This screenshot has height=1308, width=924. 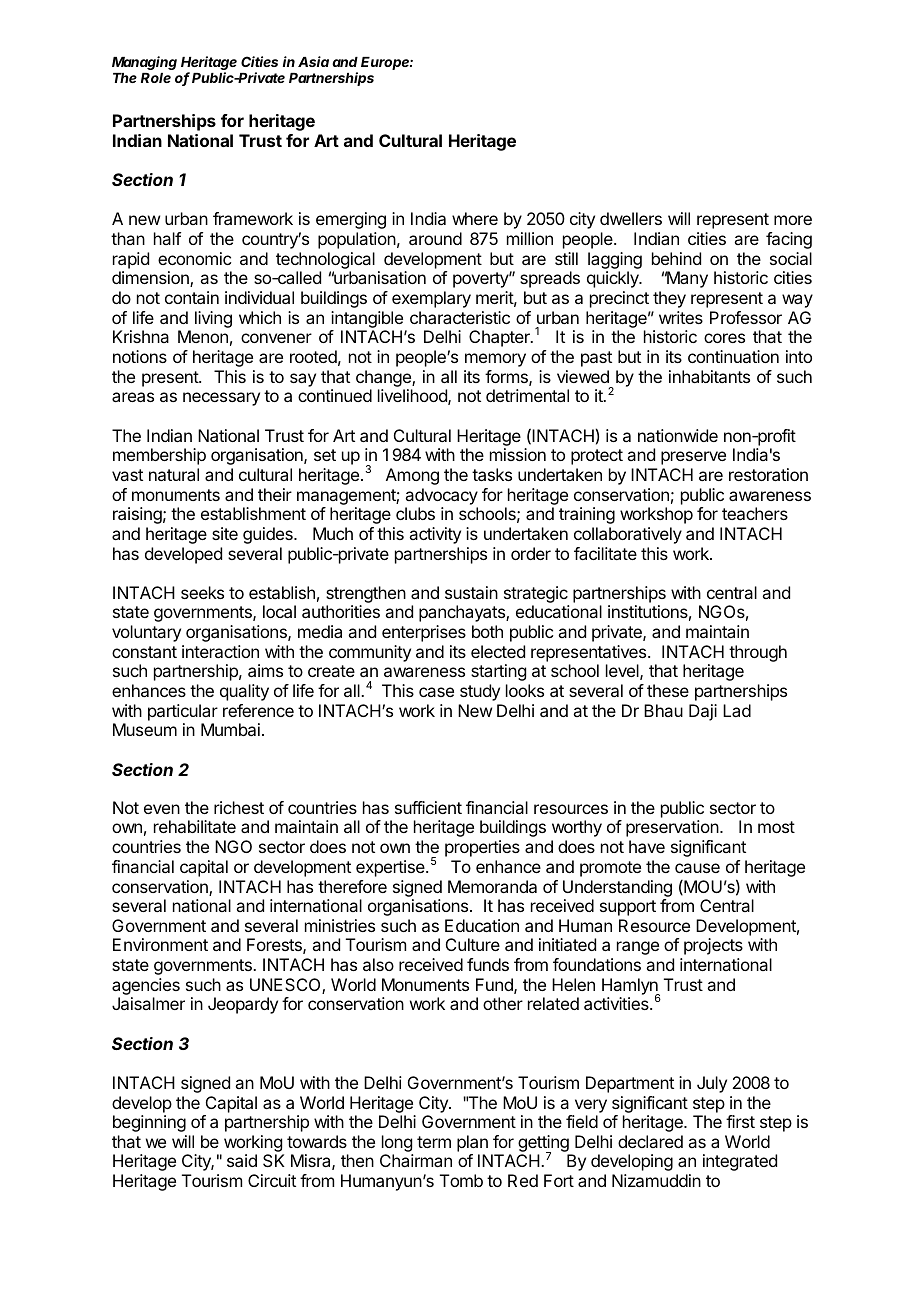 What do you see at coordinates (239, 807) in the screenshot?
I see `richest` at bounding box center [239, 807].
